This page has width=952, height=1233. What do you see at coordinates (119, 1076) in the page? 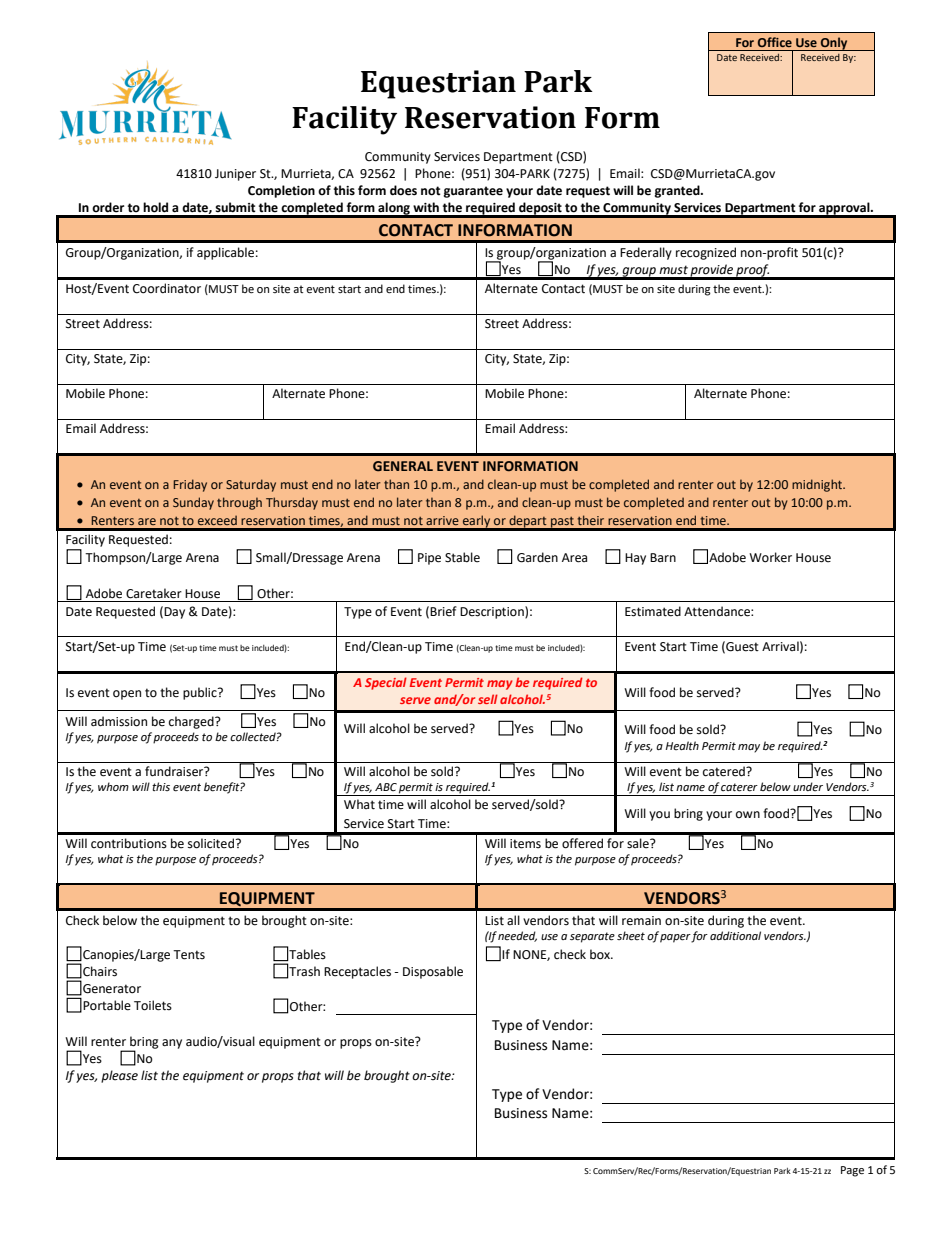
I see `please` at bounding box center [119, 1076].
